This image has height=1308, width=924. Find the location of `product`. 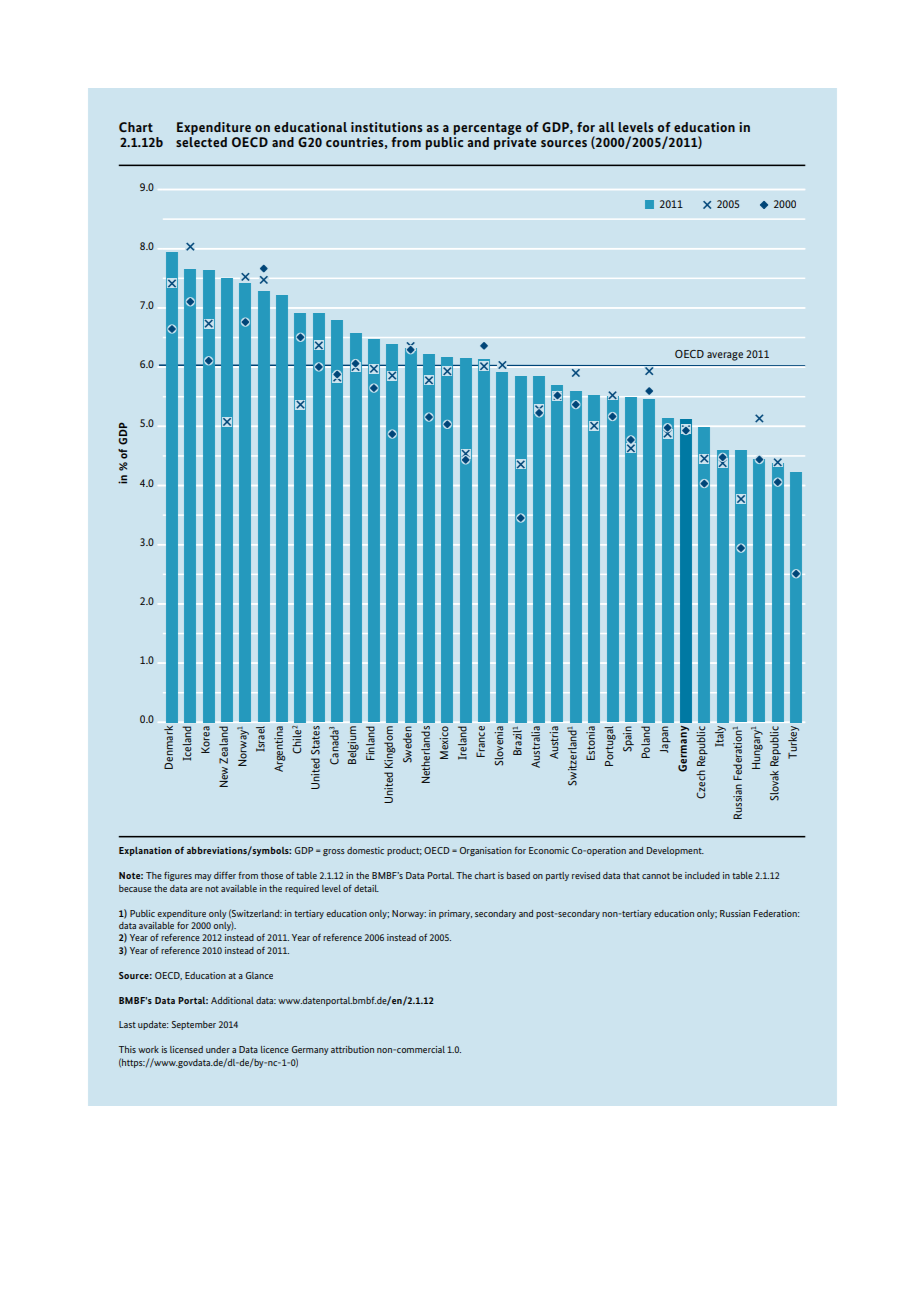

product is located at coordinates (404, 851).
